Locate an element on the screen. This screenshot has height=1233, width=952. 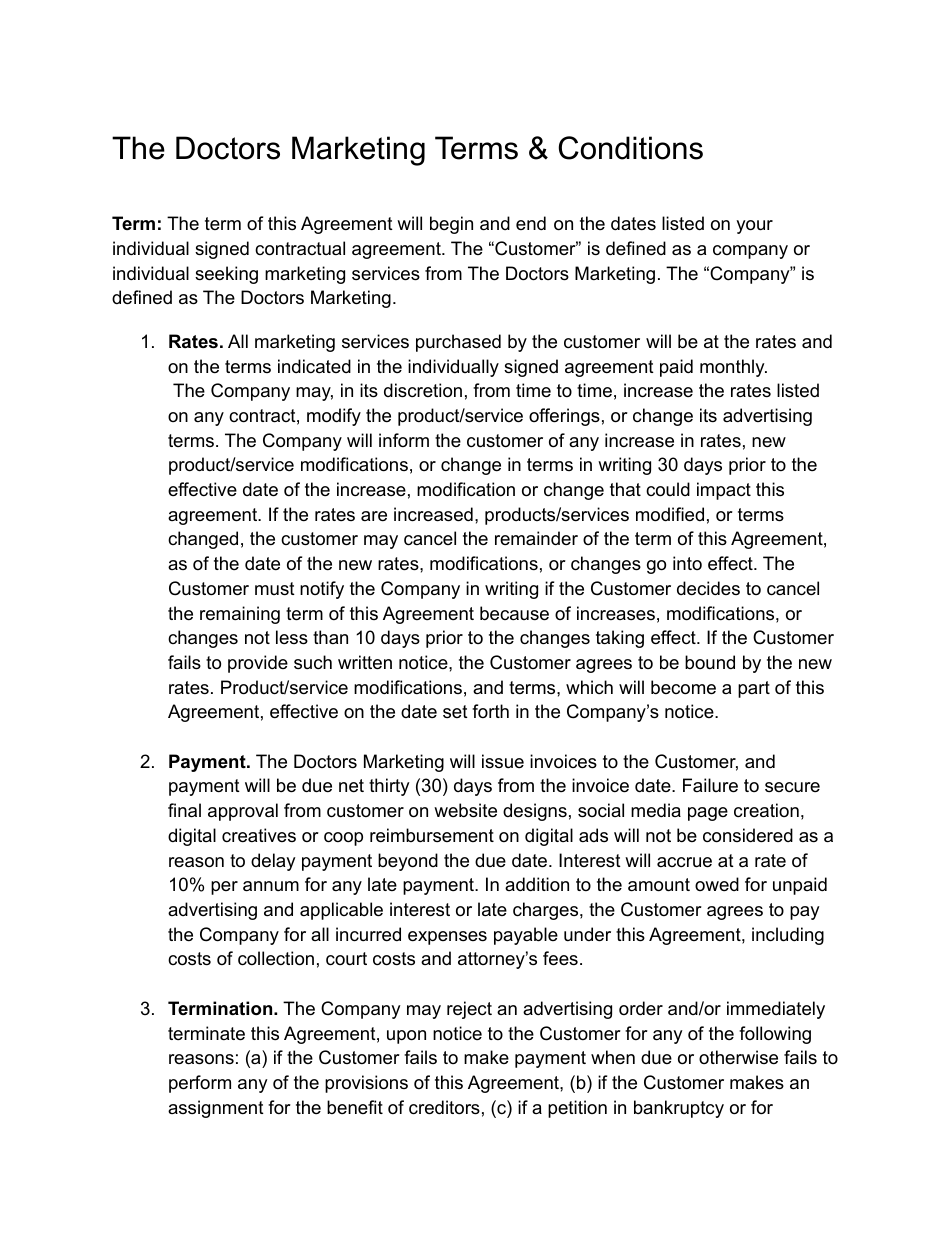
delay is located at coordinates (273, 862).
